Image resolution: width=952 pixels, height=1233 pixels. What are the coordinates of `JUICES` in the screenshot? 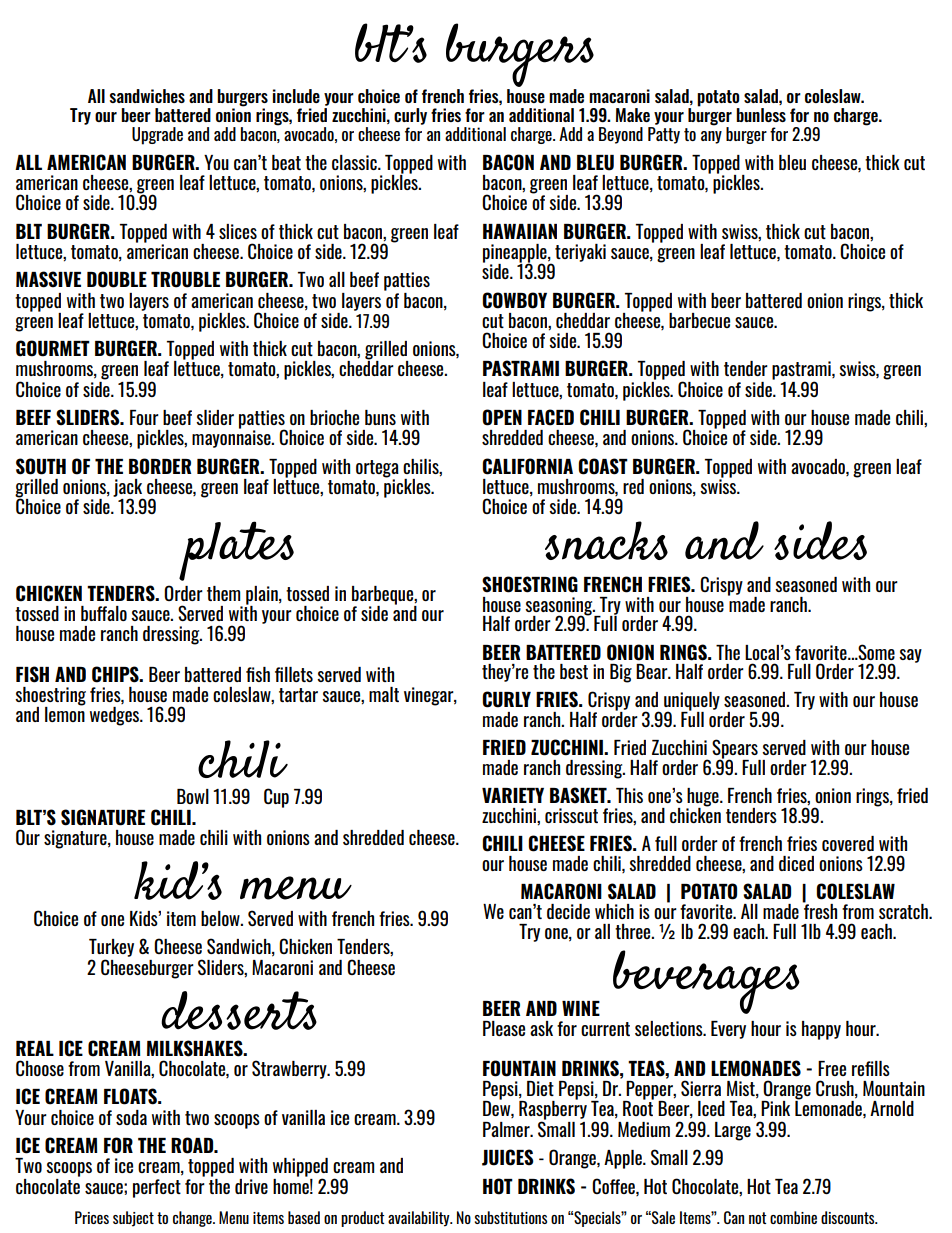 It's located at (508, 1157).
